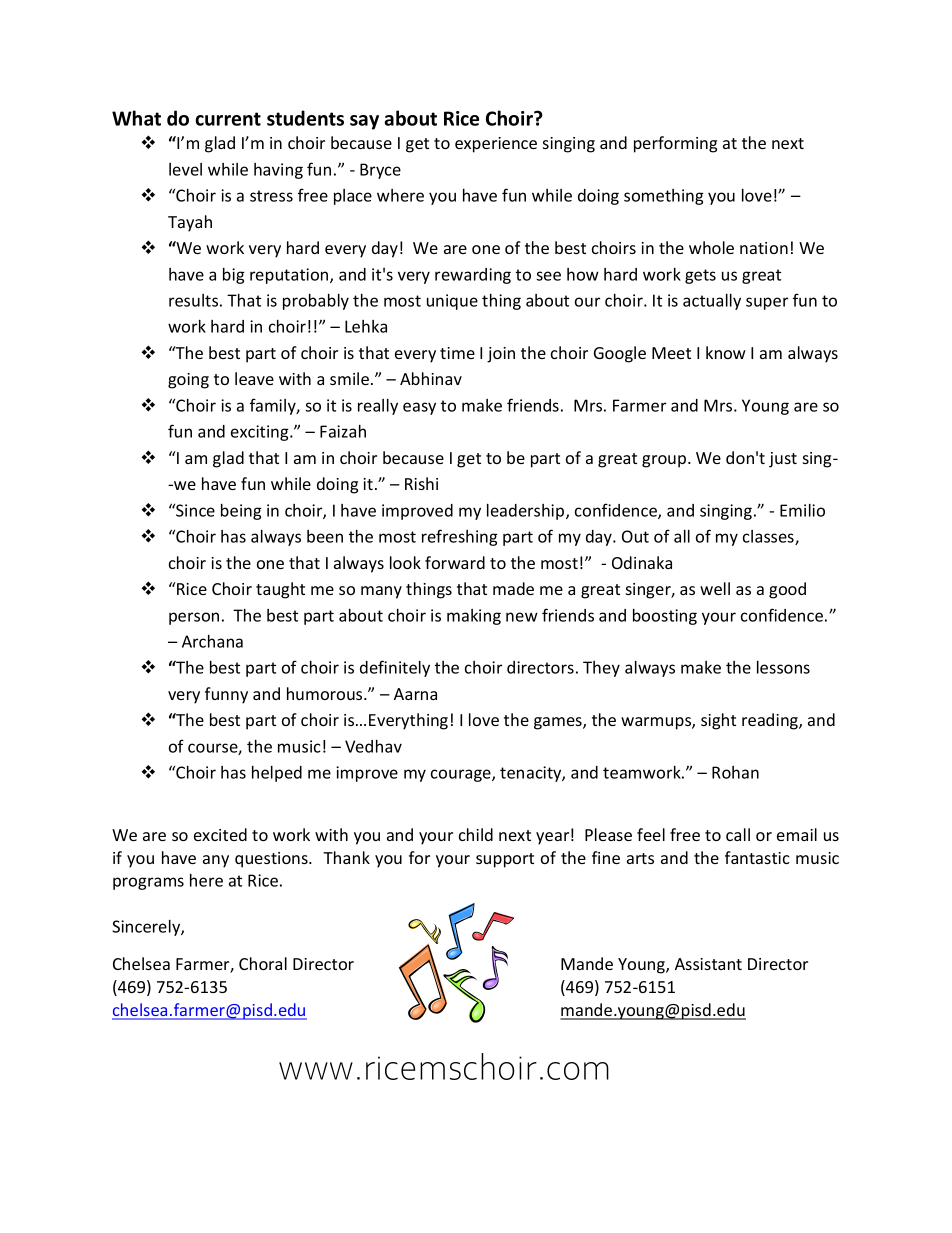 The width and height of the page is (952, 1233). I want to click on performing, so click(675, 144).
